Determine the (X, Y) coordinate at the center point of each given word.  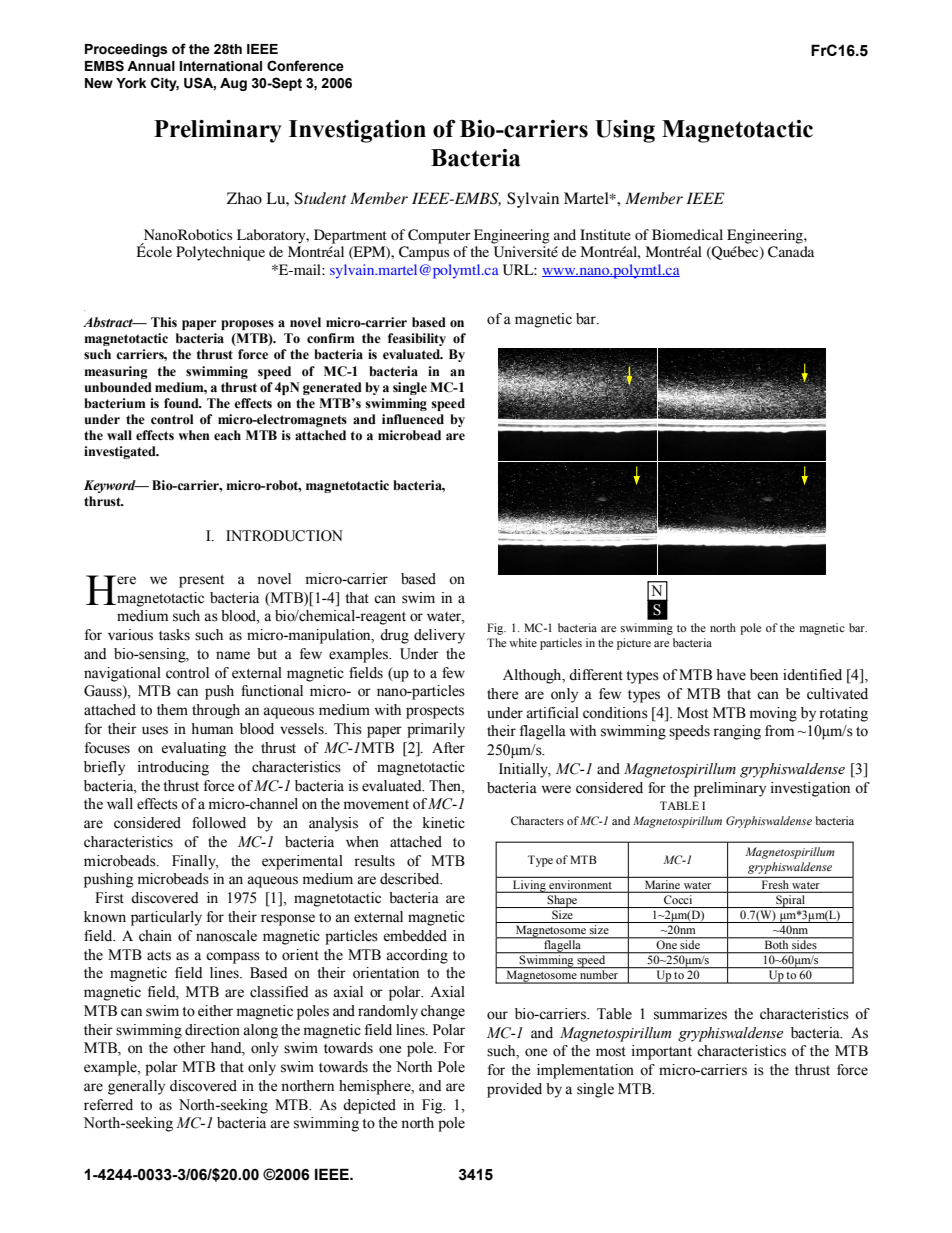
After (448, 748)
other (189, 1048)
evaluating (194, 749)
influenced (413, 419)
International (221, 66)
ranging (737, 732)
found (182, 403)
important (662, 1052)
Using (625, 131)
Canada (791, 252)
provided (514, 1090)
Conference (305, 66)
